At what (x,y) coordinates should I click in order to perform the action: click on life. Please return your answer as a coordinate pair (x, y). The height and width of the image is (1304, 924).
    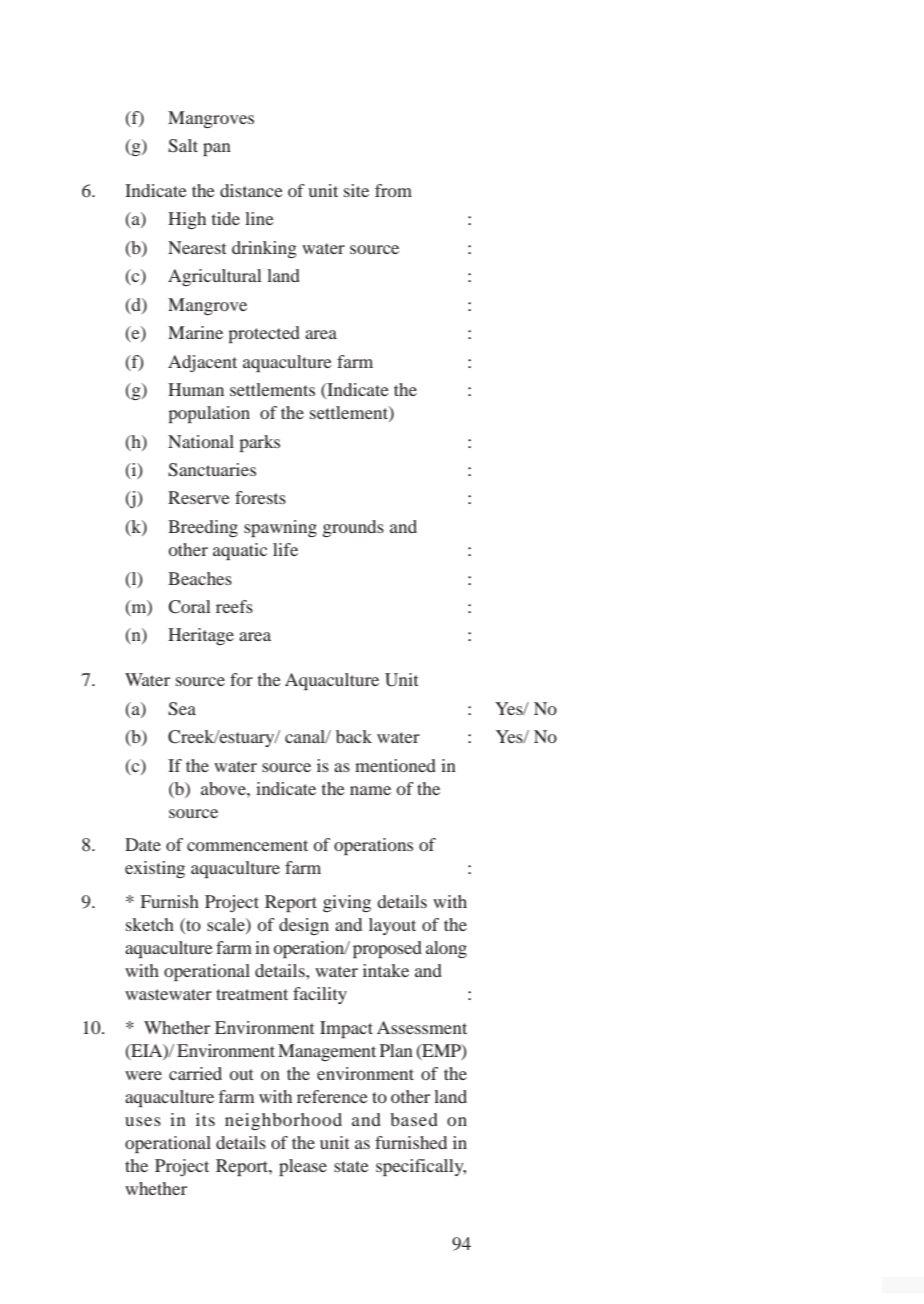
    Looking at the image, I should click on (285, 549).
